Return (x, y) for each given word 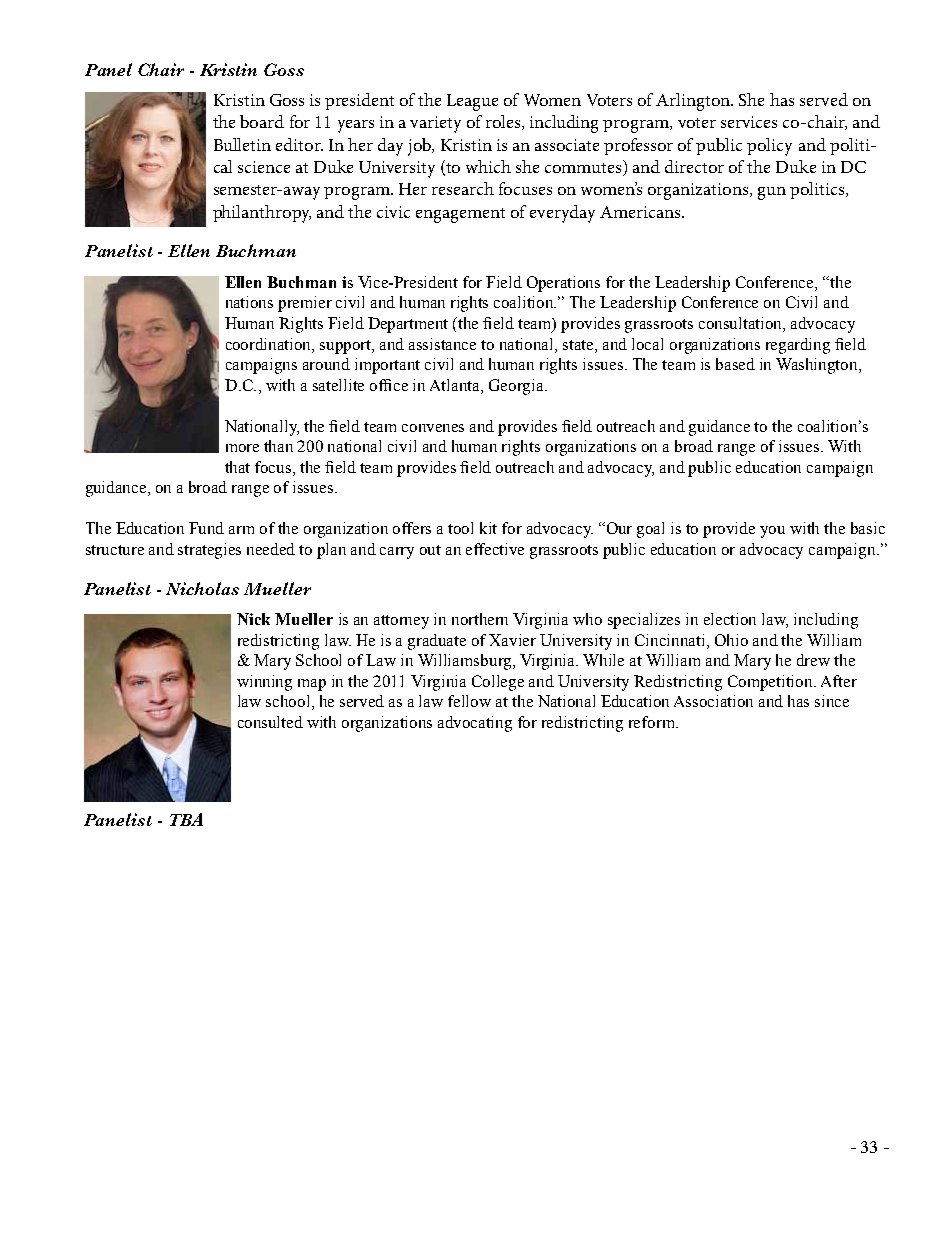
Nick (253, 619)
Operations (563, 284)
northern (480, 619)
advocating (475, 724)
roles (504, 122)
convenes (433, 428)
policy (769, 147)
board (262, 121)
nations (249, 302)
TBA (186, 819)
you (772, 532)
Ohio (731, 640)
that (237, 467)
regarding (798, 346)
